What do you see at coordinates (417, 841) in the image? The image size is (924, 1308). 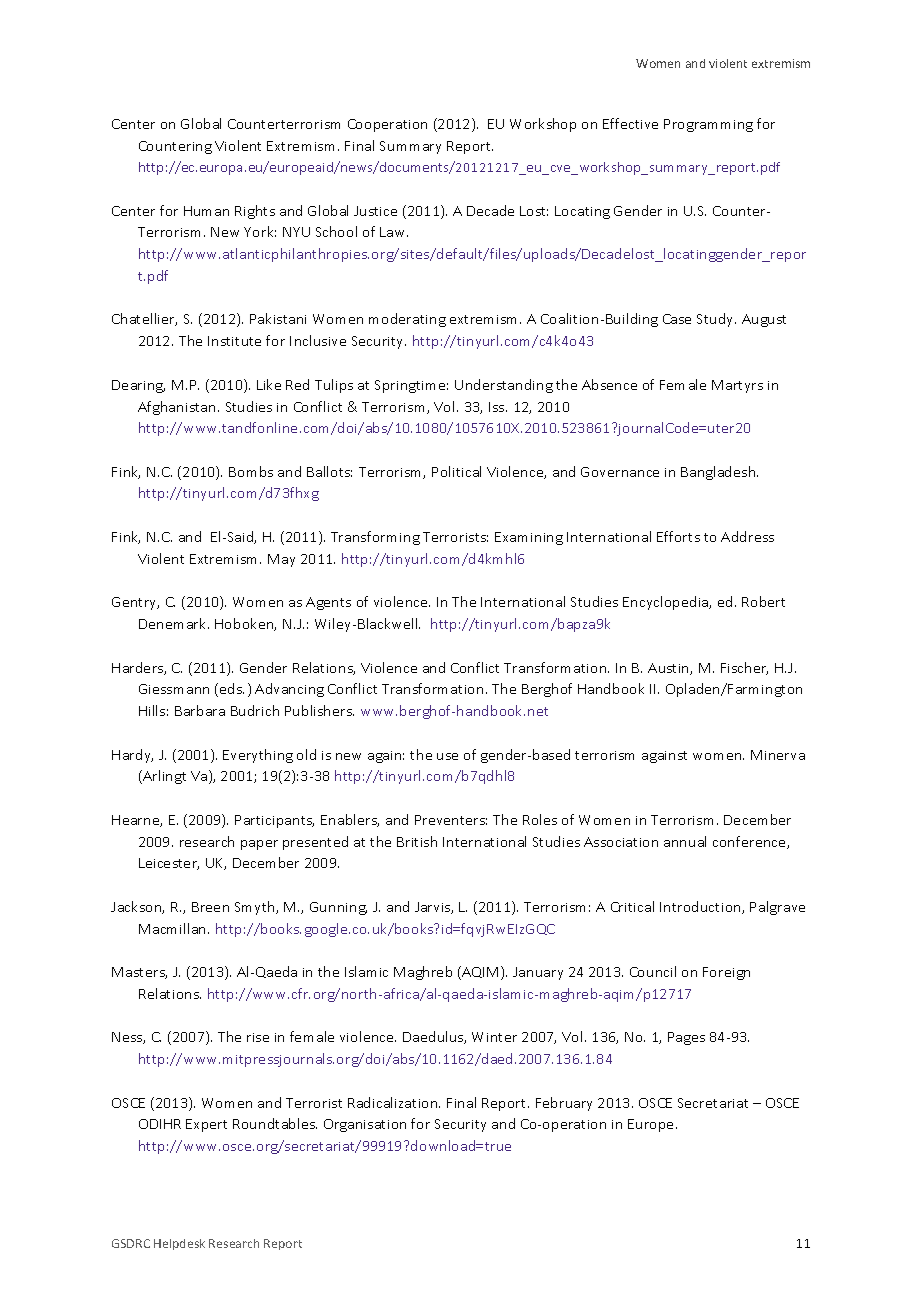 I see `British` at bounding box center [417, 841].
